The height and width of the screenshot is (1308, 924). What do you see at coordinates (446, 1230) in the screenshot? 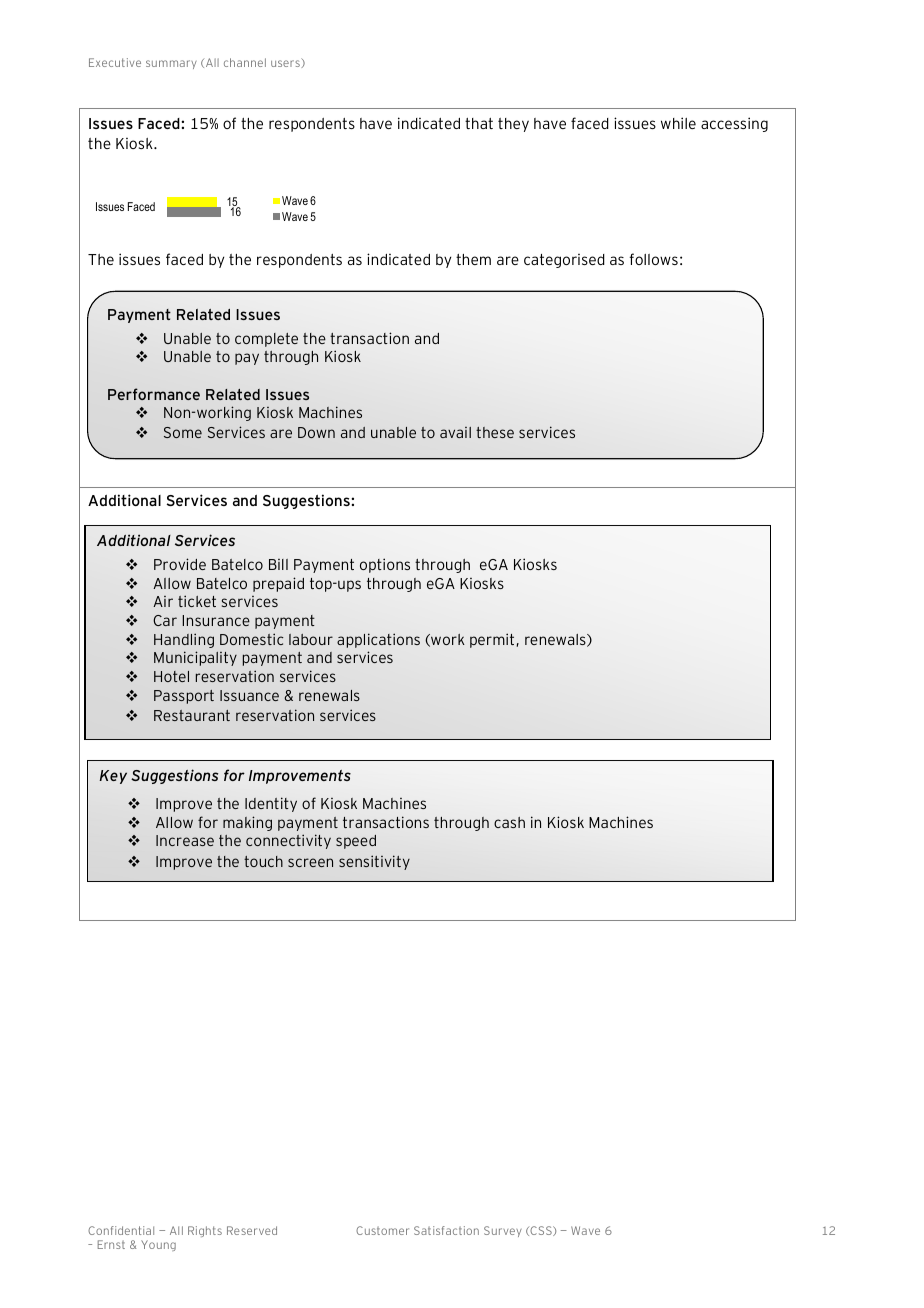
I see `Satisfaction` at bounding box center [446, 1230].
